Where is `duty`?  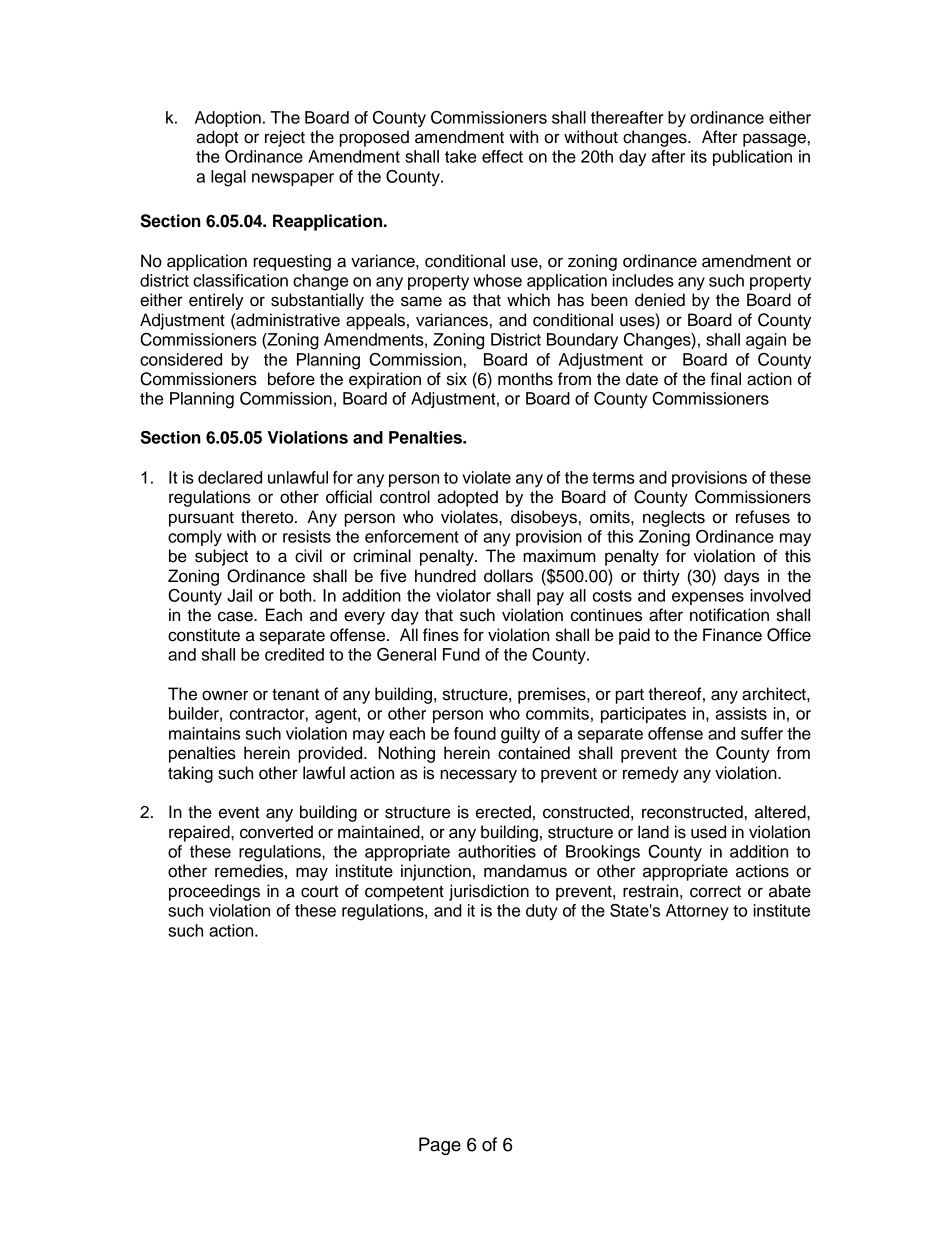 duty is located at coordinates (541, 912).
